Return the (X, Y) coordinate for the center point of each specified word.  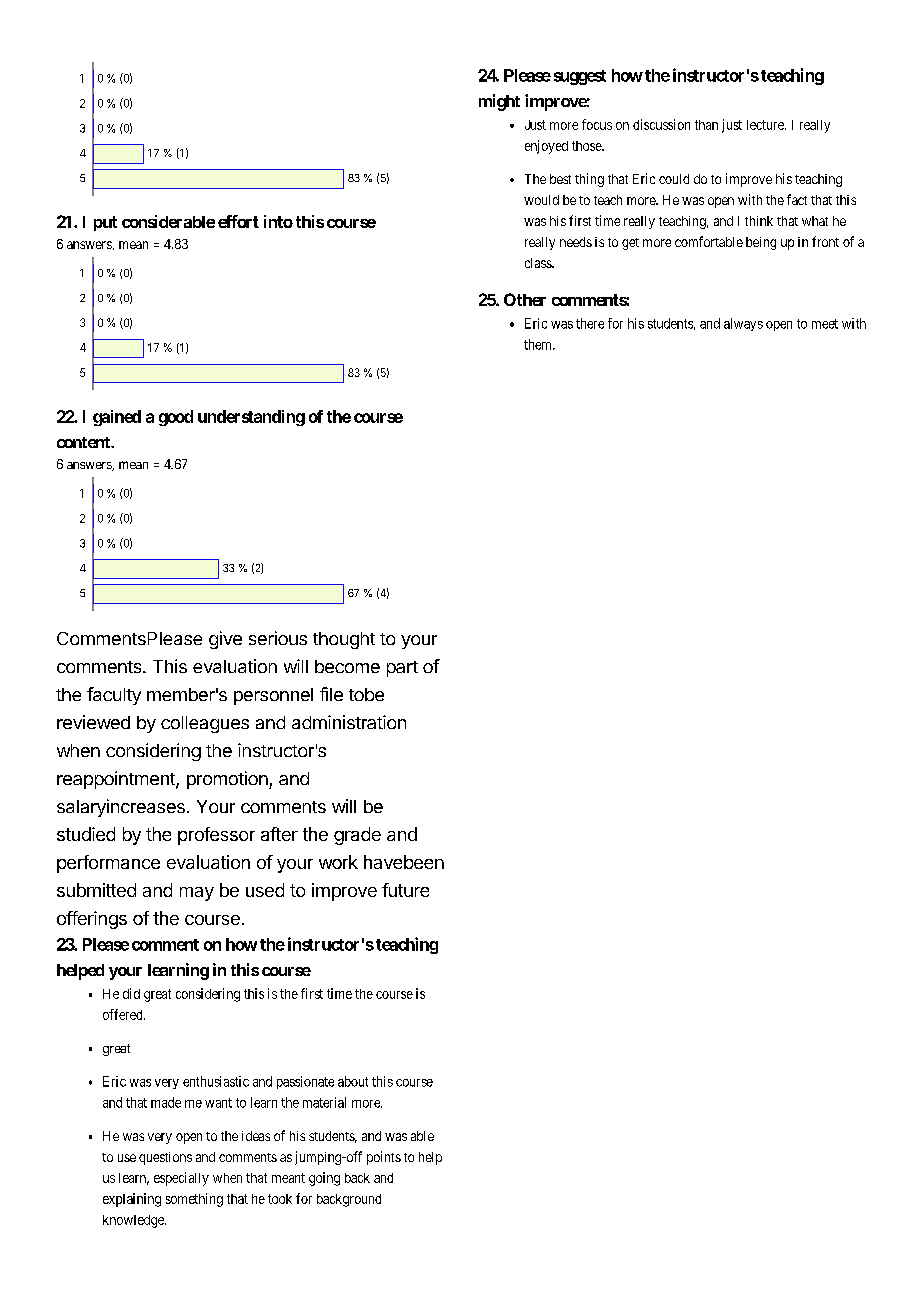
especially (181, 1179)
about (353, 1081)
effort (238, 221)
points (384, 1158)
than (706, 125)
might (499, 102)
